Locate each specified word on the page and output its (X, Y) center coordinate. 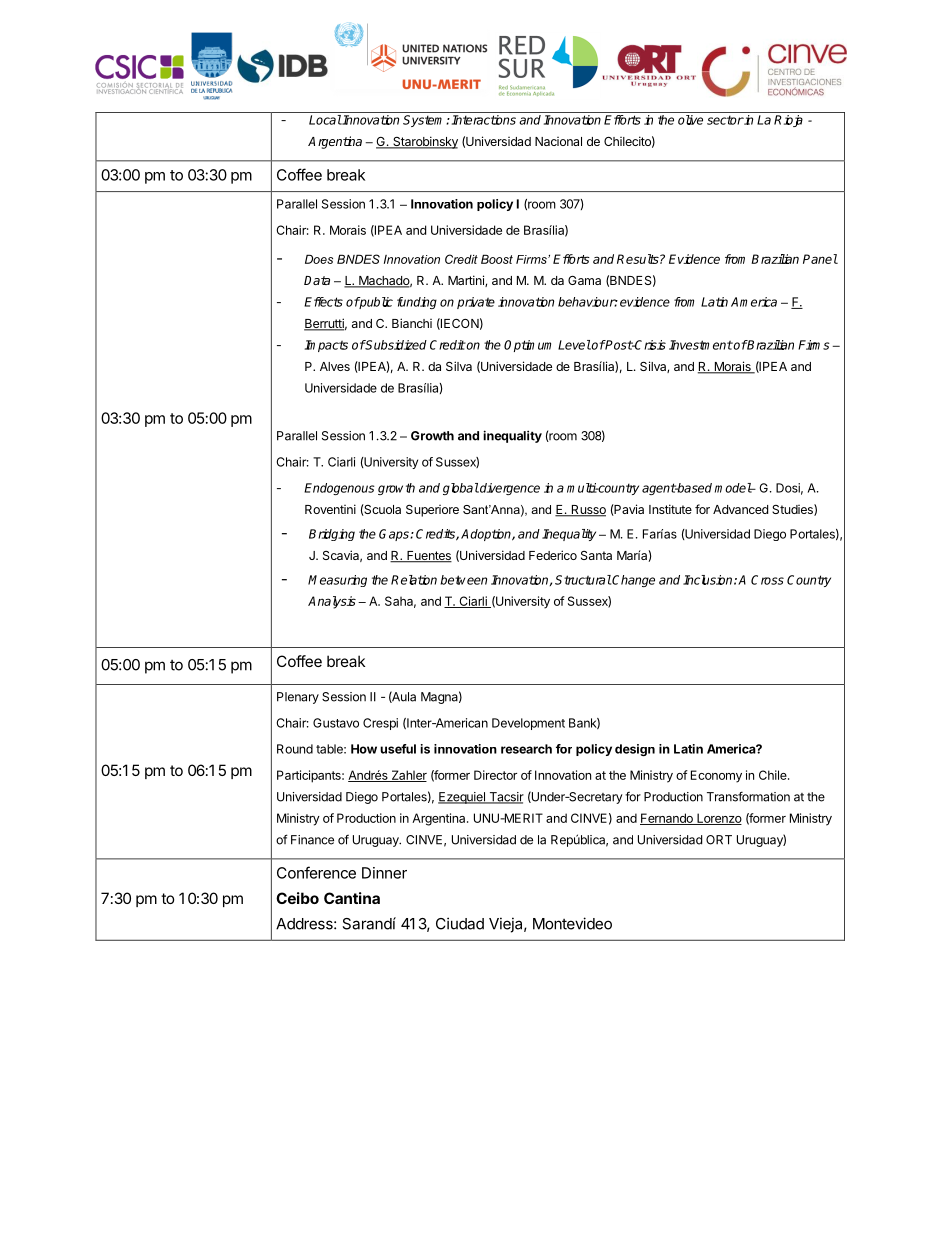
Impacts (326, 346)
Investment (701, 345)
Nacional (558, 141)
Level (574, 345)
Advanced (740, 509)
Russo (587, 511)
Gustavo (336, 723)
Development (528, 724)
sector (725, 120)
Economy (716, 776)
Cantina (352, 898)
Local (325, 120)
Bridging (332, 535)
